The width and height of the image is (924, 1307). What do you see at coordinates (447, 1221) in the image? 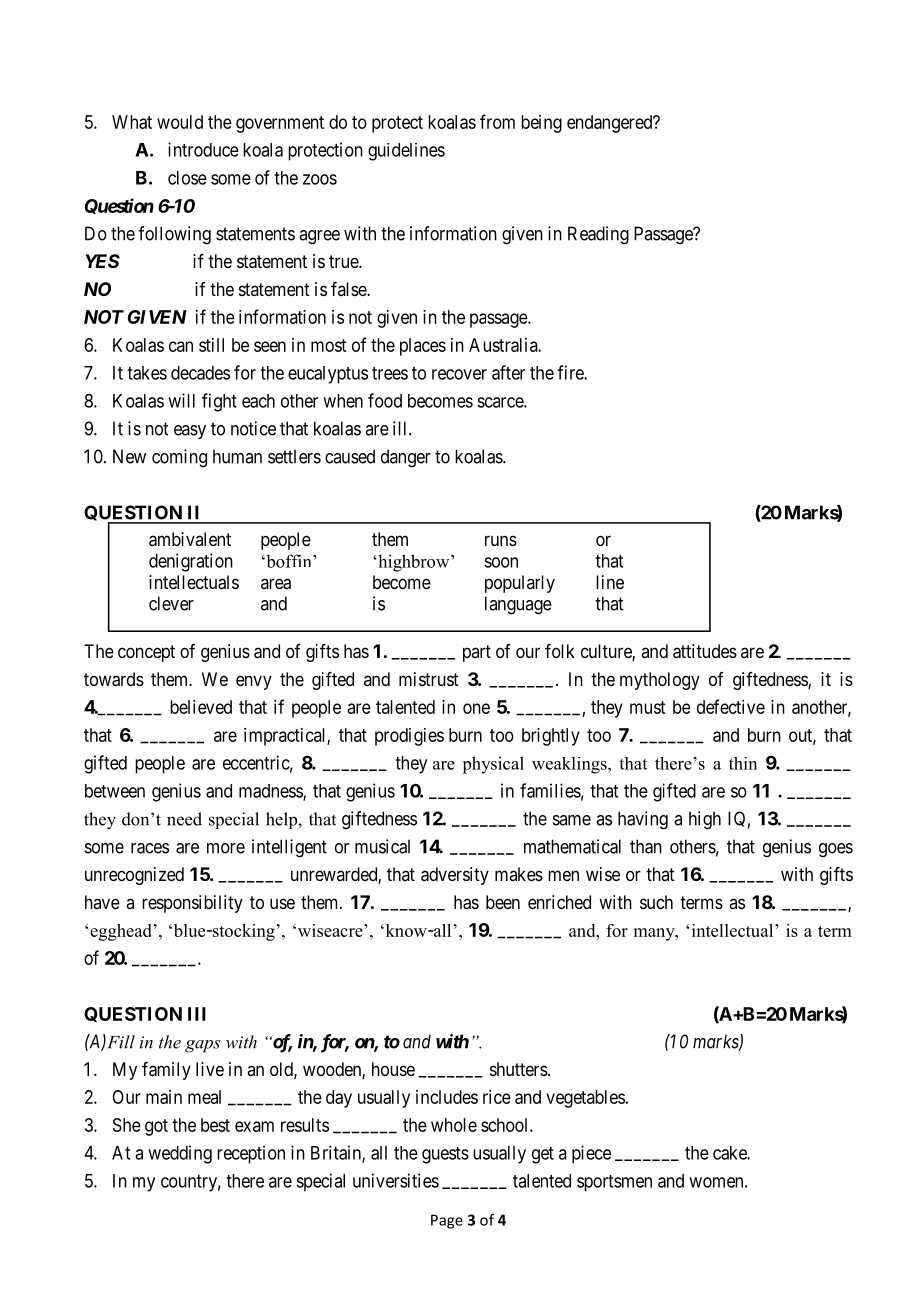
I see `Page` at bounding box center [447, 1221].
